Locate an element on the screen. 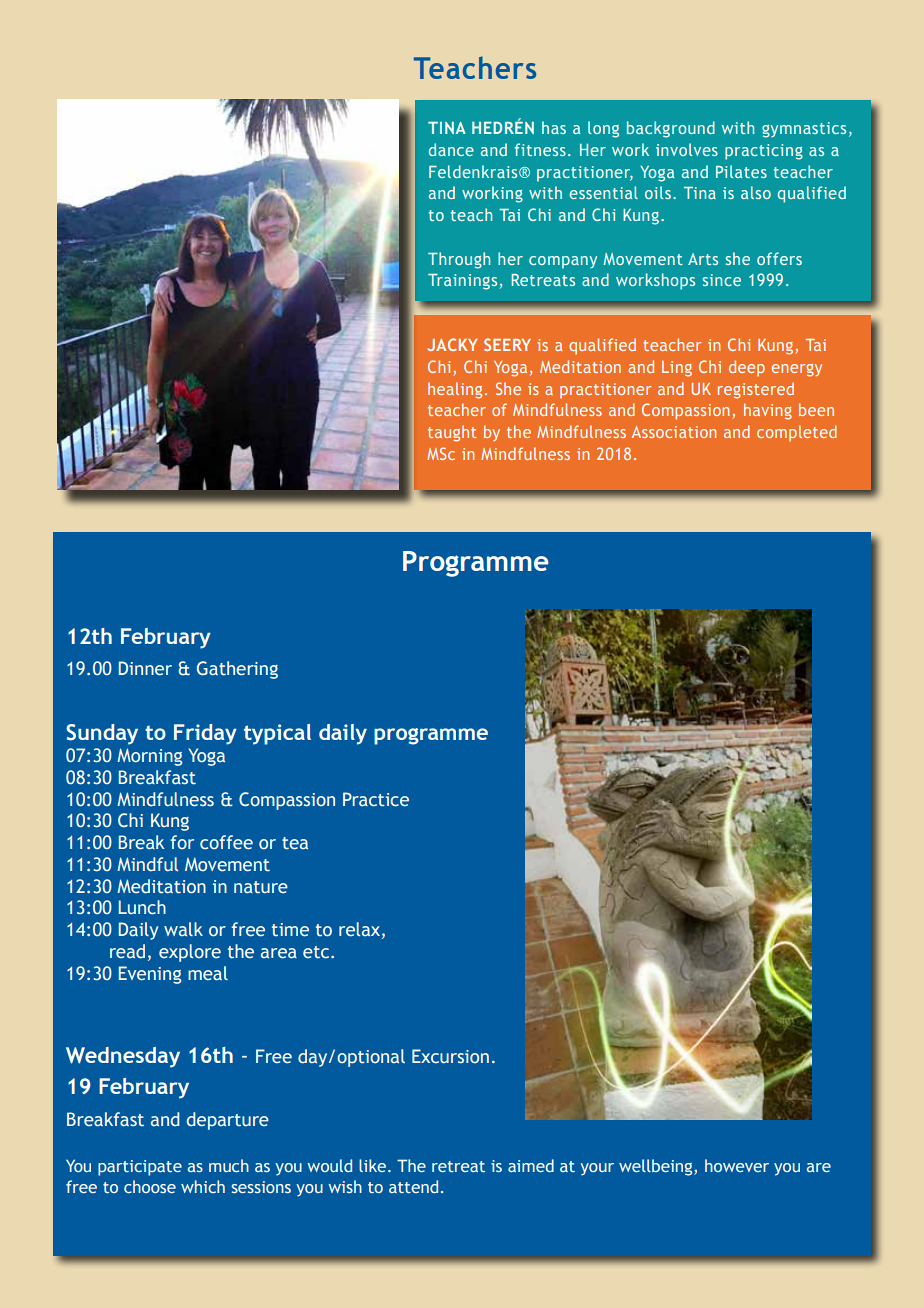  Association is located at coordinates (674, 432).
